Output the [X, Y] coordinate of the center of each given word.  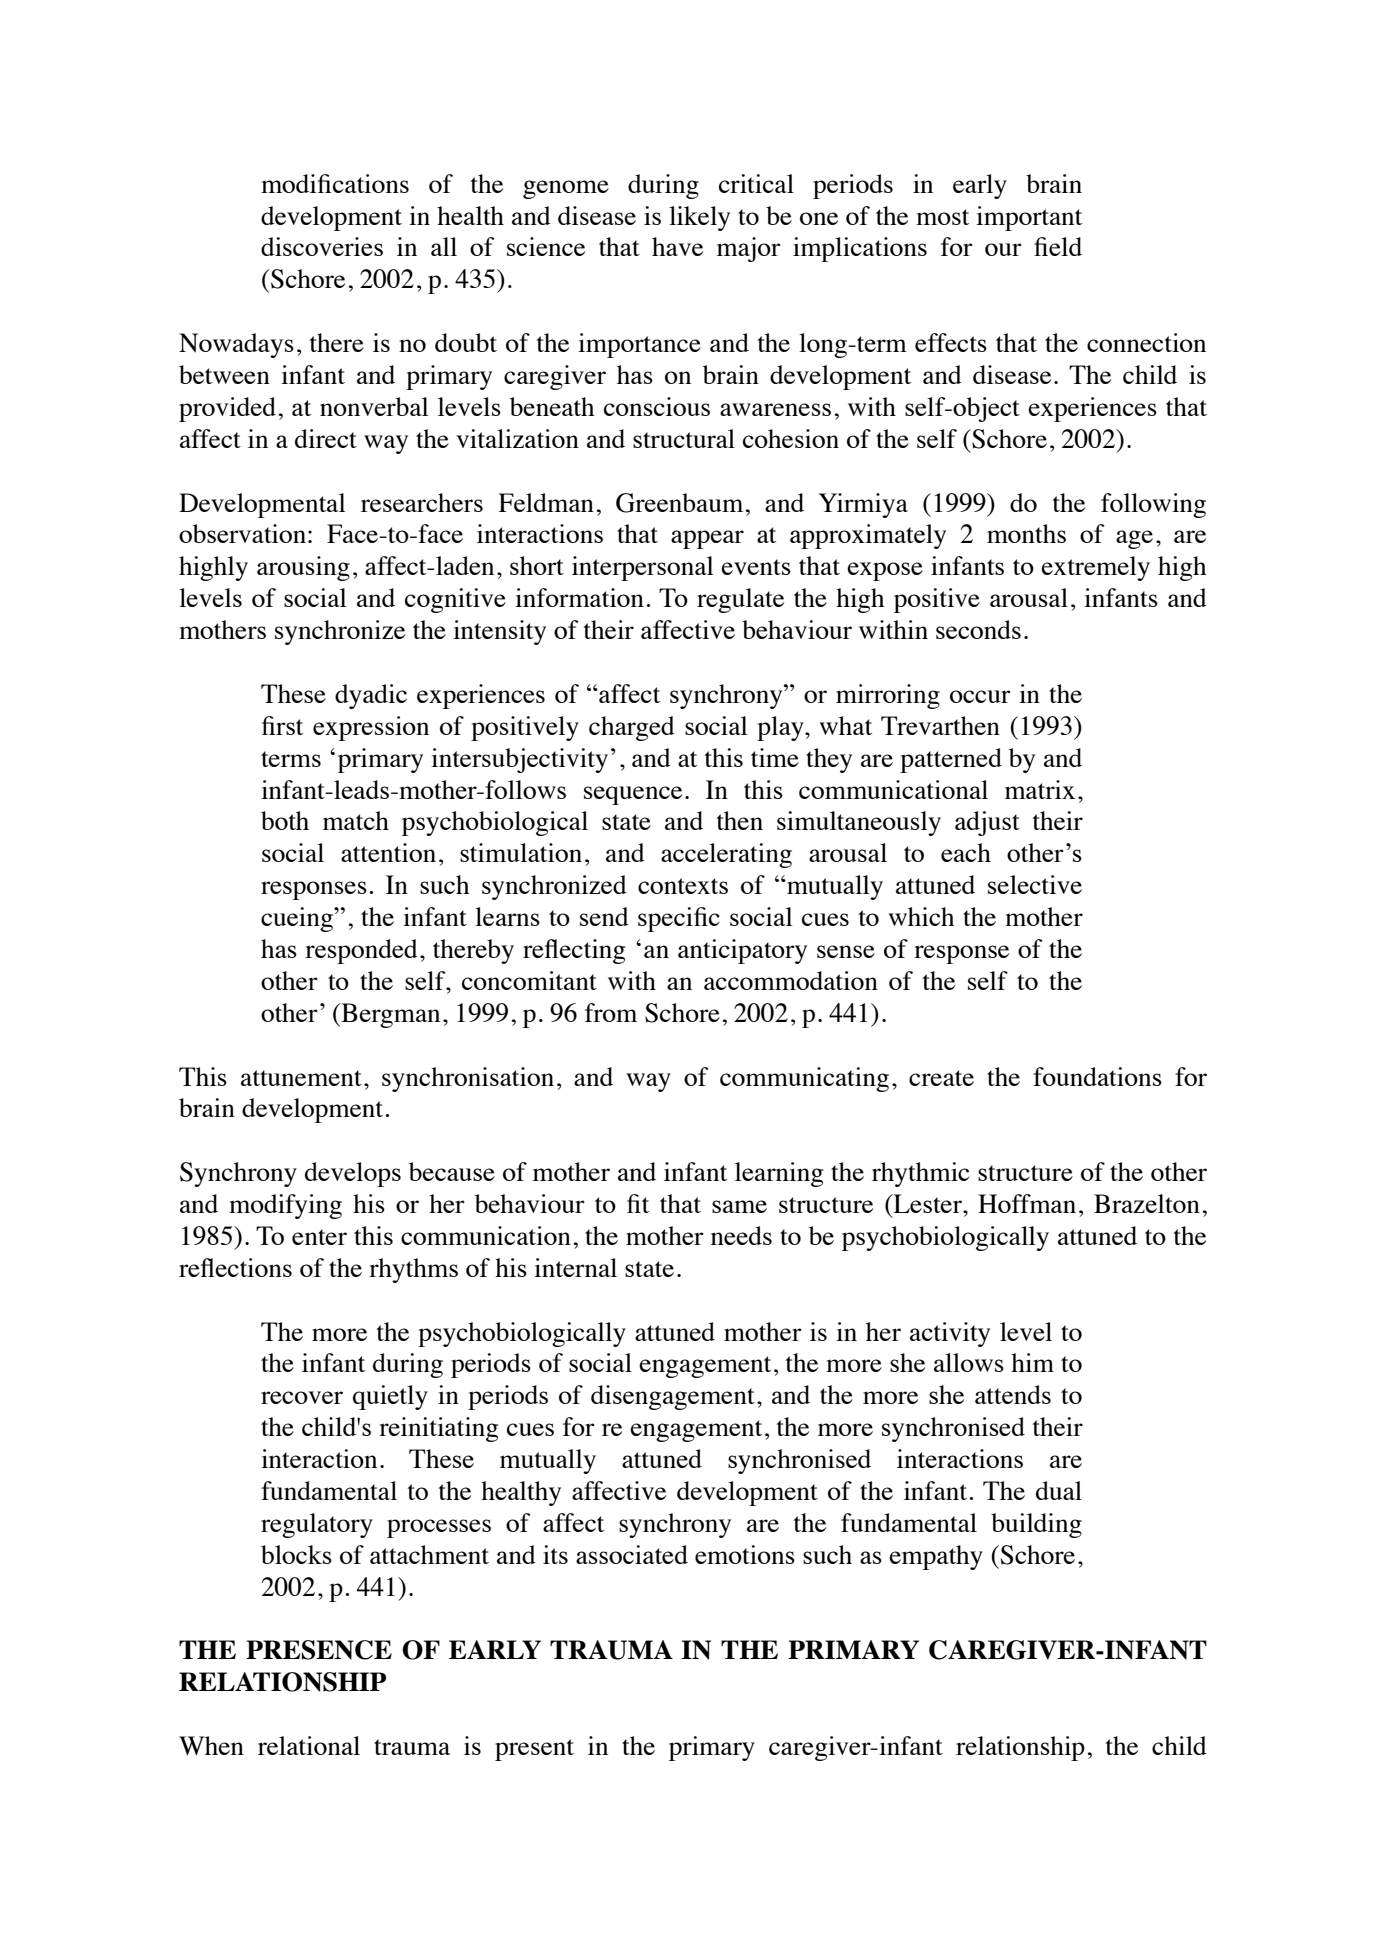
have [677, 246]
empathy [936, 1557]
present [534, 1750]
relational [309, 1745]
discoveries [322, 246]
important [1029, 218]
